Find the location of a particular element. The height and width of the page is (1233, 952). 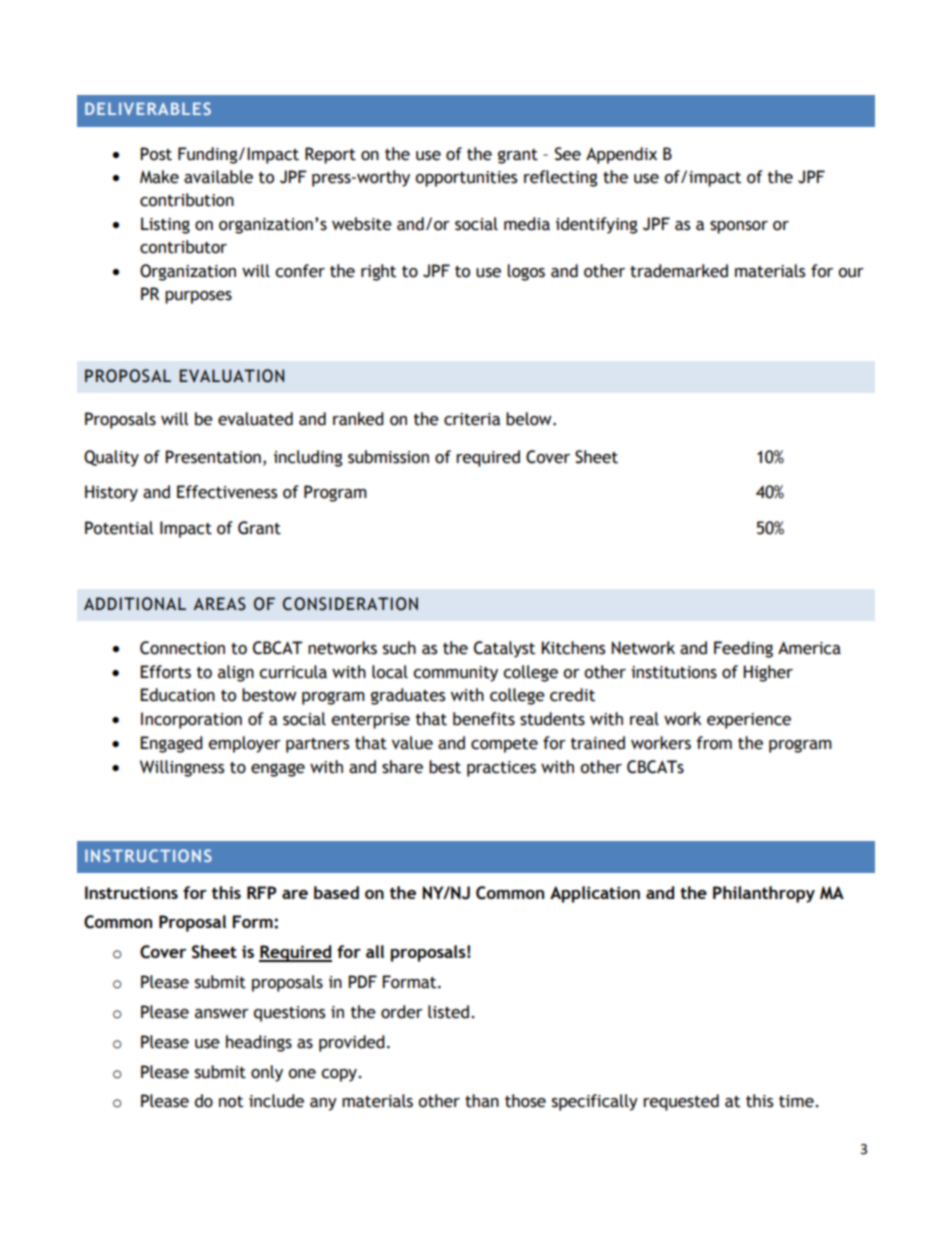

than is located at coordinates (482, 1101).
